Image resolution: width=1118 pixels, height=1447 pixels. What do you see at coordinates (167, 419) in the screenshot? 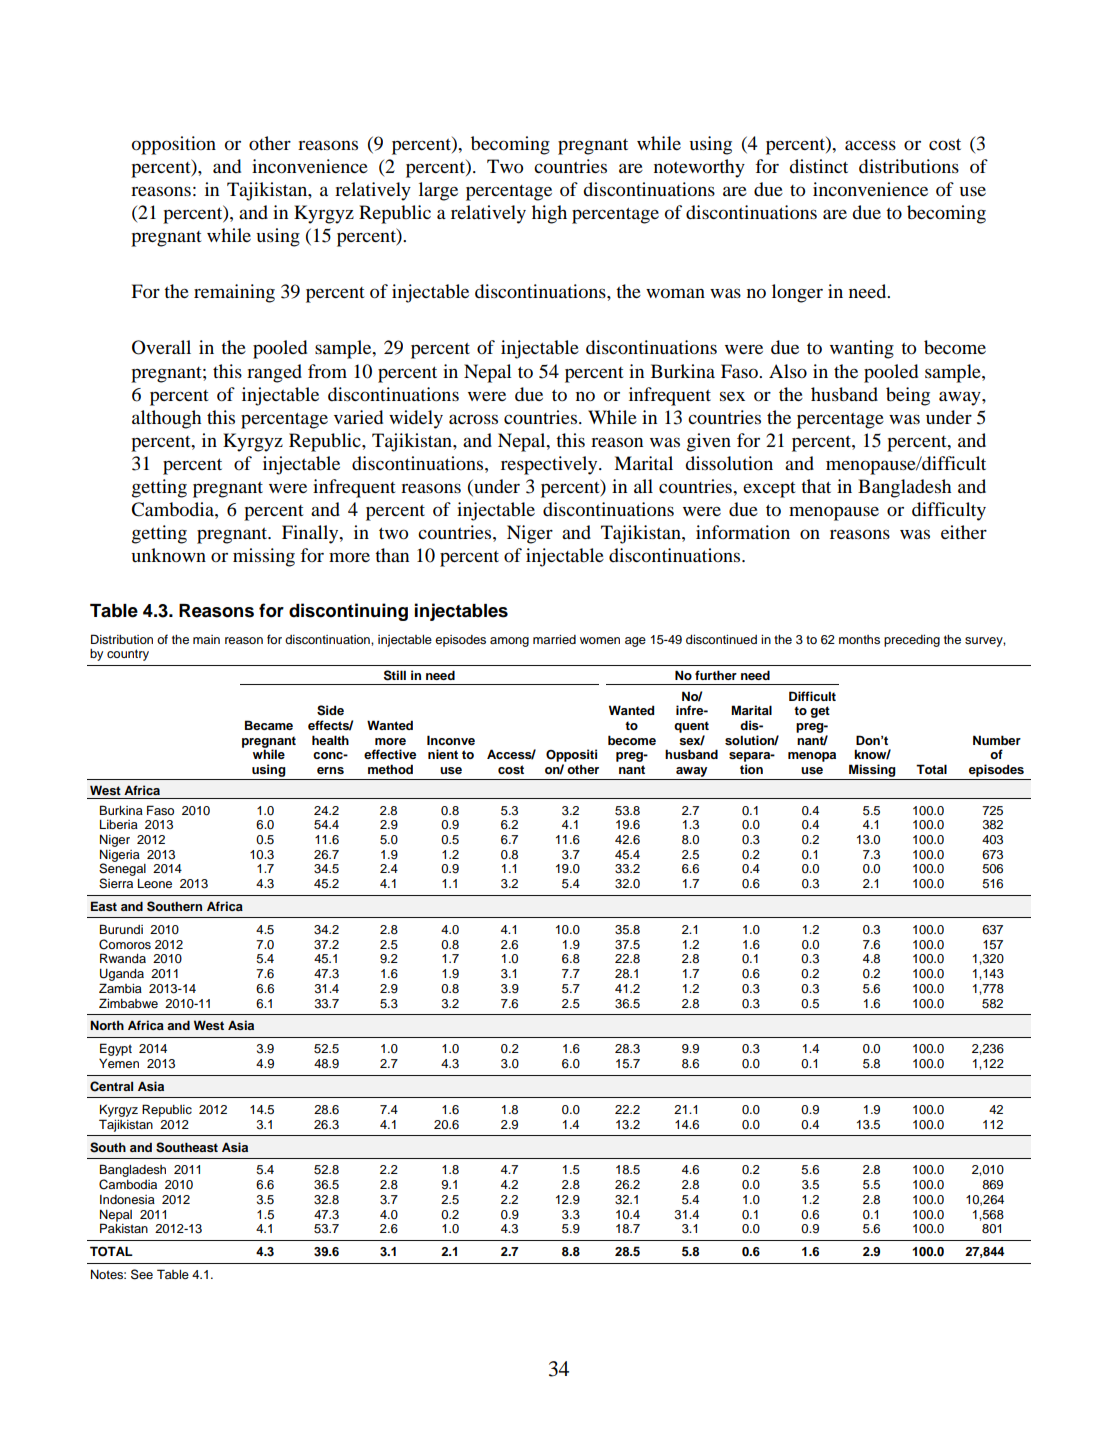
I see `although` at bounding box center [167, 419].
